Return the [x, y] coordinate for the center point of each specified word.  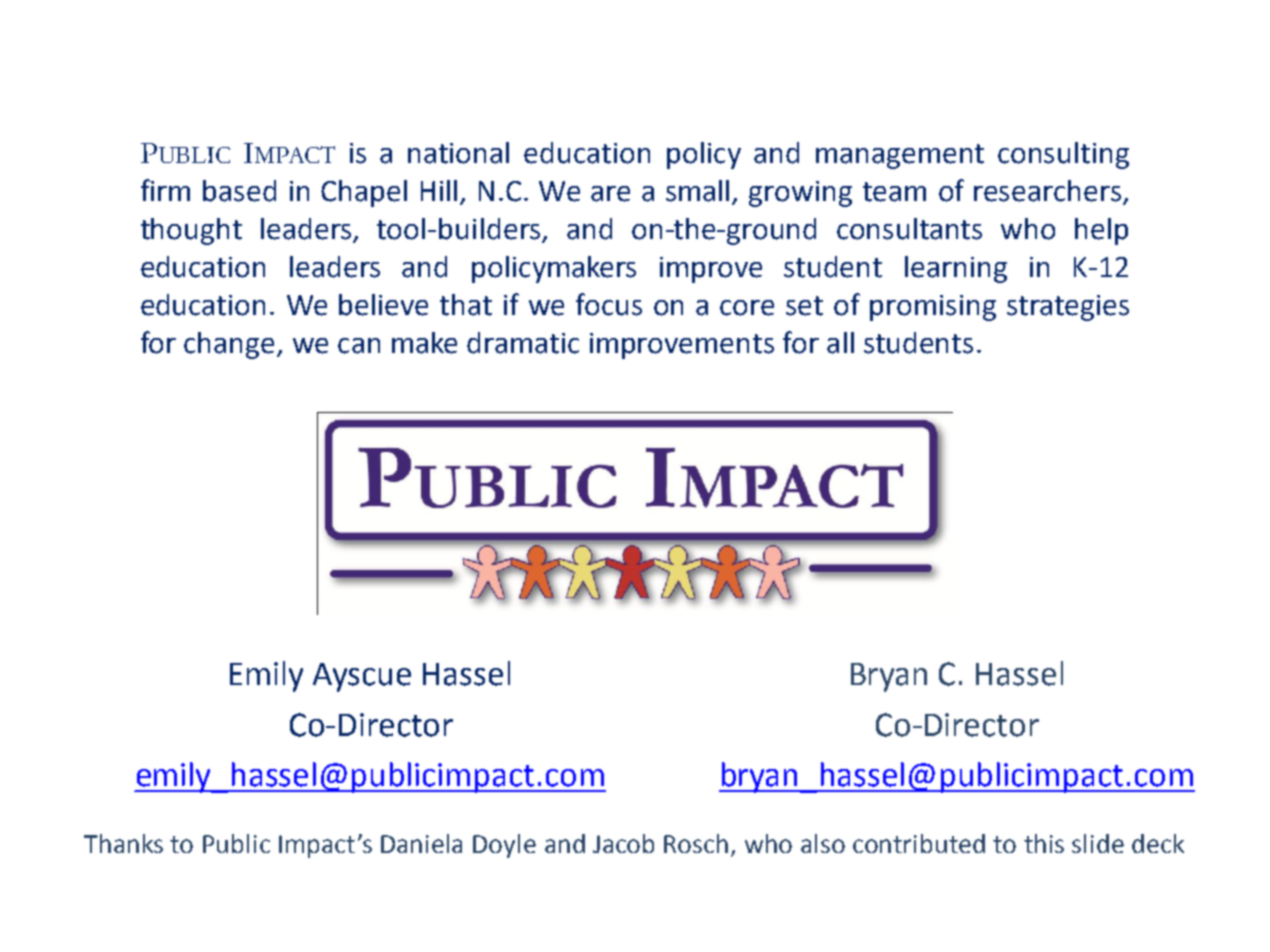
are [610, 194]
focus [609, 304]
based [239, 191]
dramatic [523, 343]
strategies [1068, 308]
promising [933, 308]
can [359, 346]
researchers [1047, 191]
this [1044, 843]
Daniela [421, 843]
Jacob [623, 843]
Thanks [123, 843]
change [229, 345]
